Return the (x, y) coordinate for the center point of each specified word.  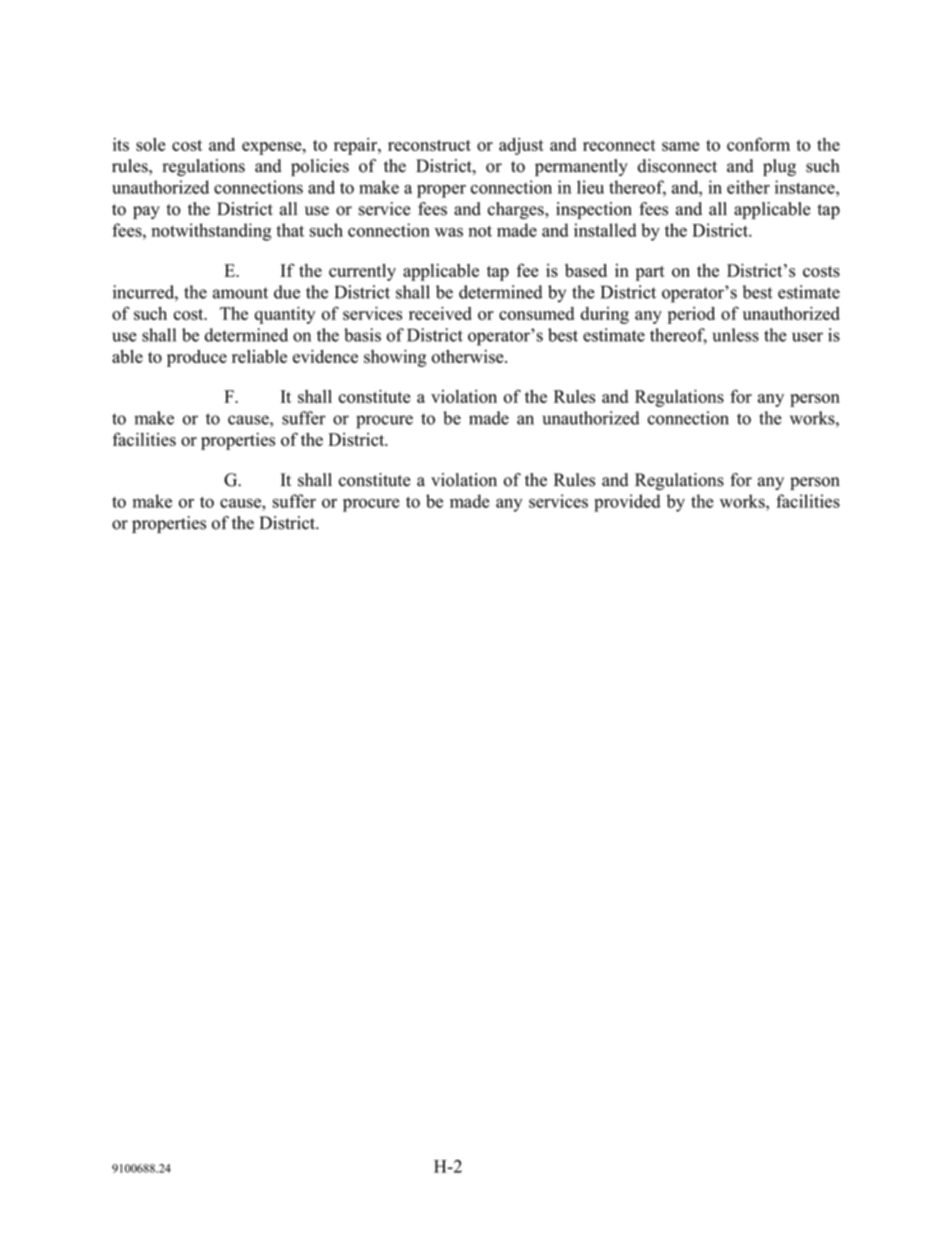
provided (627, 503)
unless (736, 335)
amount (240, 293)
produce (197, 358)
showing (395, 358)
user (807, 337)
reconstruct (429, 145)
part (650, 273)
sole (150, 144)
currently (362, 272)
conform (758, 144)
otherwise (469, 356)
